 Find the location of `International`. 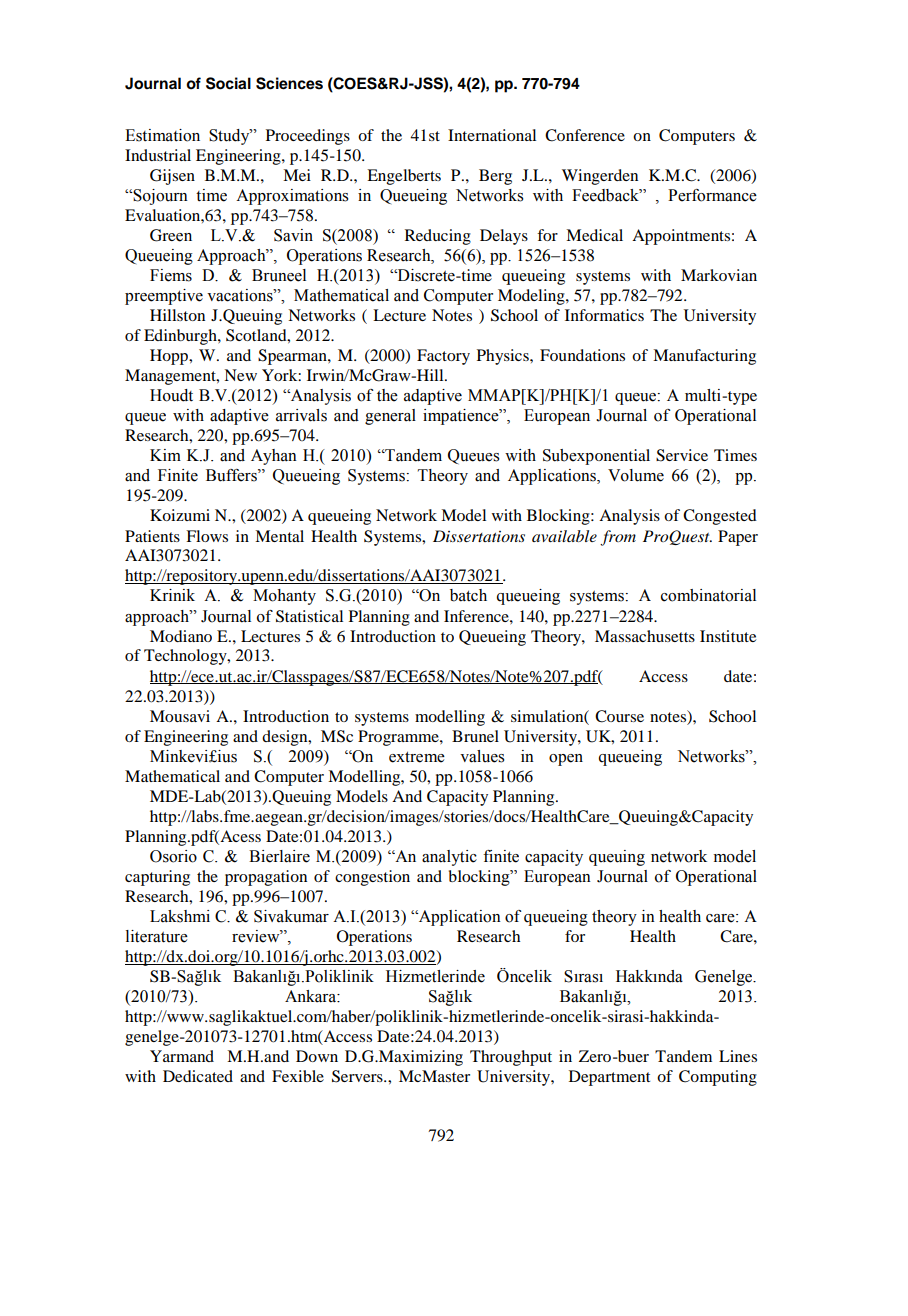

International is located at coordinates (492, 135).
